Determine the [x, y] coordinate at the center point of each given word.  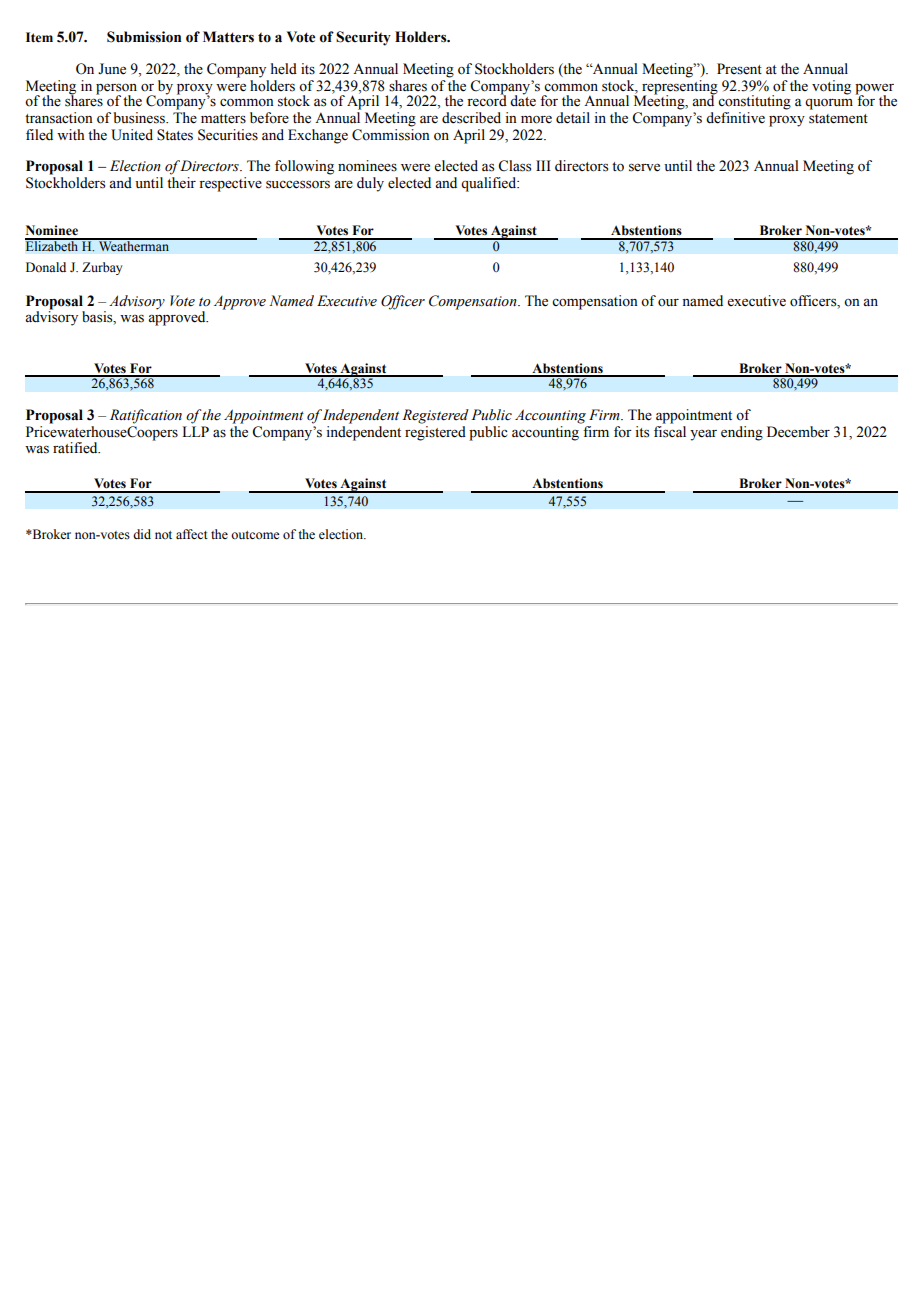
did [142, 534]
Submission [144, 37]
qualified [490, 184]
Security [363, 38]
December [798, 432]
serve [644, 167]
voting [831, 87]
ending [742, 433]
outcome [255, 535]
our [668, 303]
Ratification [146, 416]
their [181, 183]
